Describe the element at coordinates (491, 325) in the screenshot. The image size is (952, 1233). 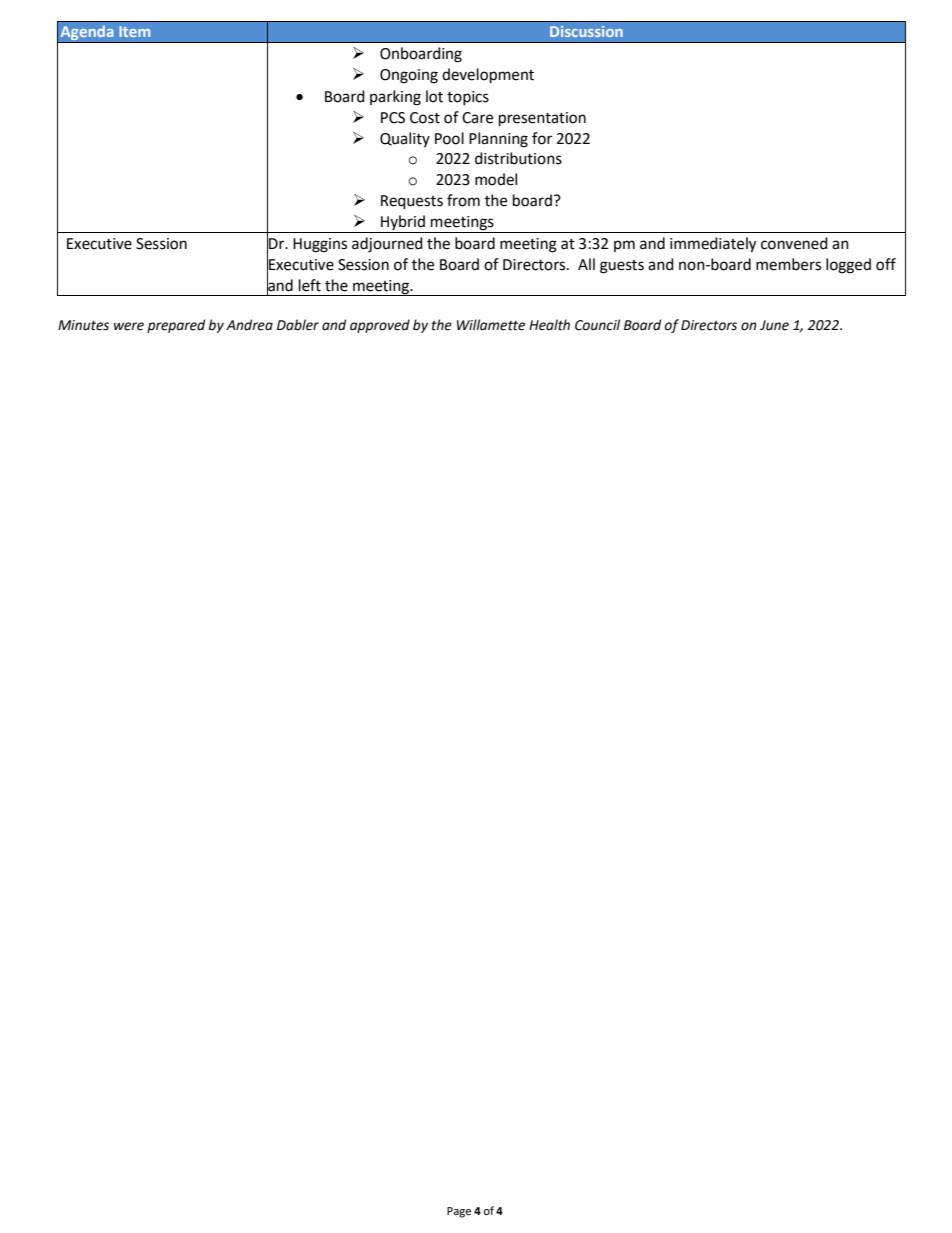
I see `Willamette` at that location.
